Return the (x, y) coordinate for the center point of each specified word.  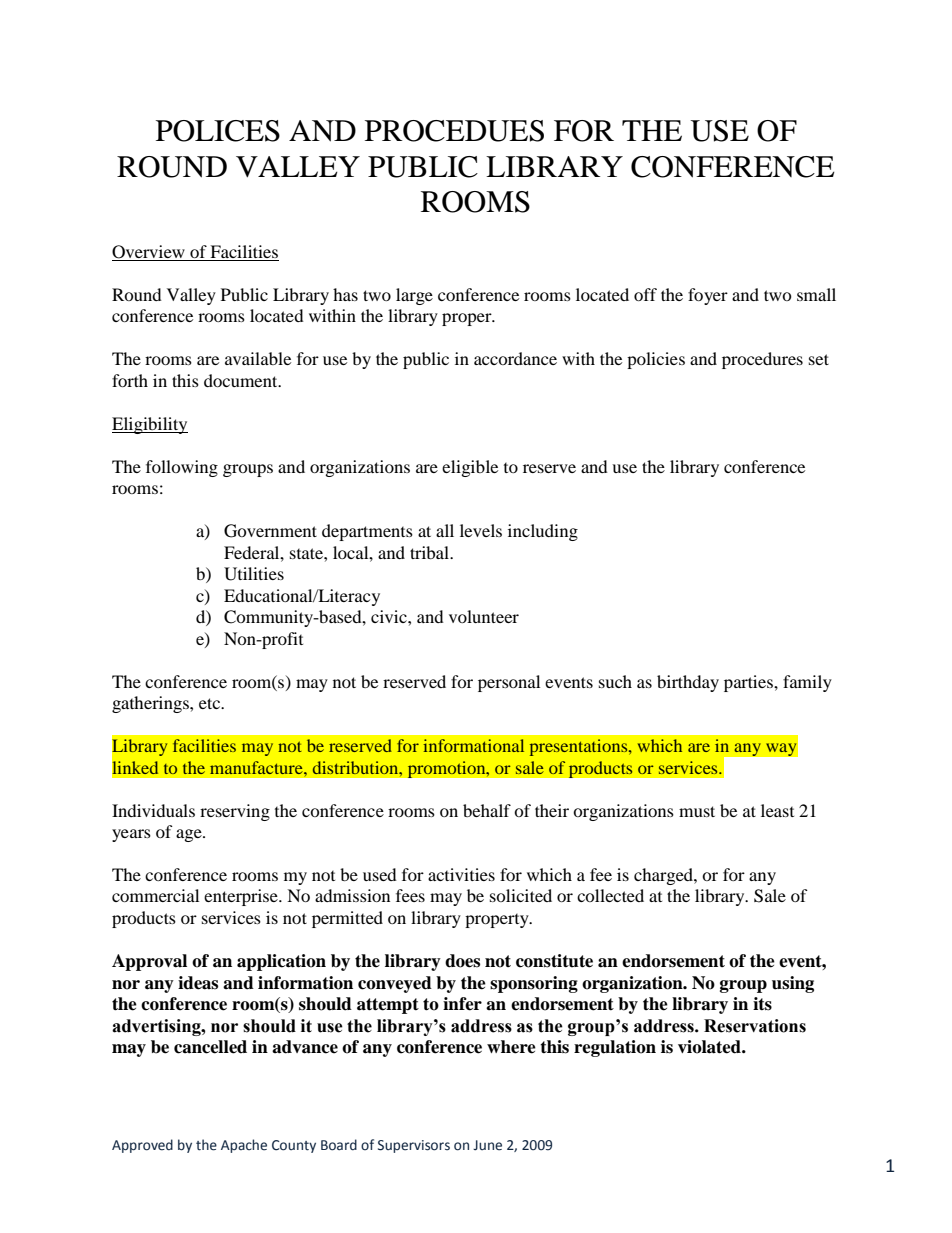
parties (749, 683)
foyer (708, 296)
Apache (244, 1146)
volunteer (484, 616)
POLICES (218, 131)
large (414, 296)
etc (211, 703)
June (487, 1145)
